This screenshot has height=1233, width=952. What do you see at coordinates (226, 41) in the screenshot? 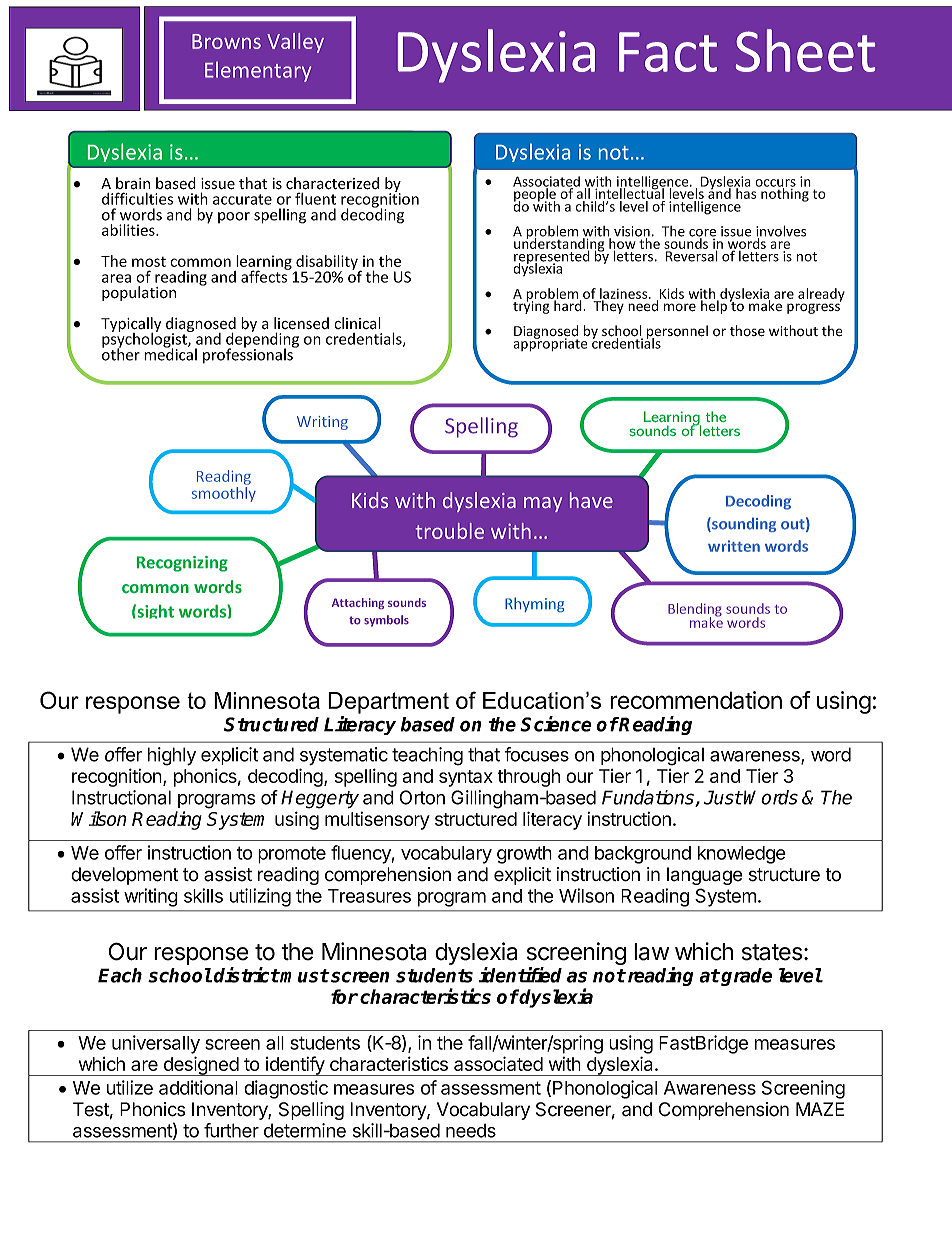
I see `Browns` at bounding box center [226, 41].
